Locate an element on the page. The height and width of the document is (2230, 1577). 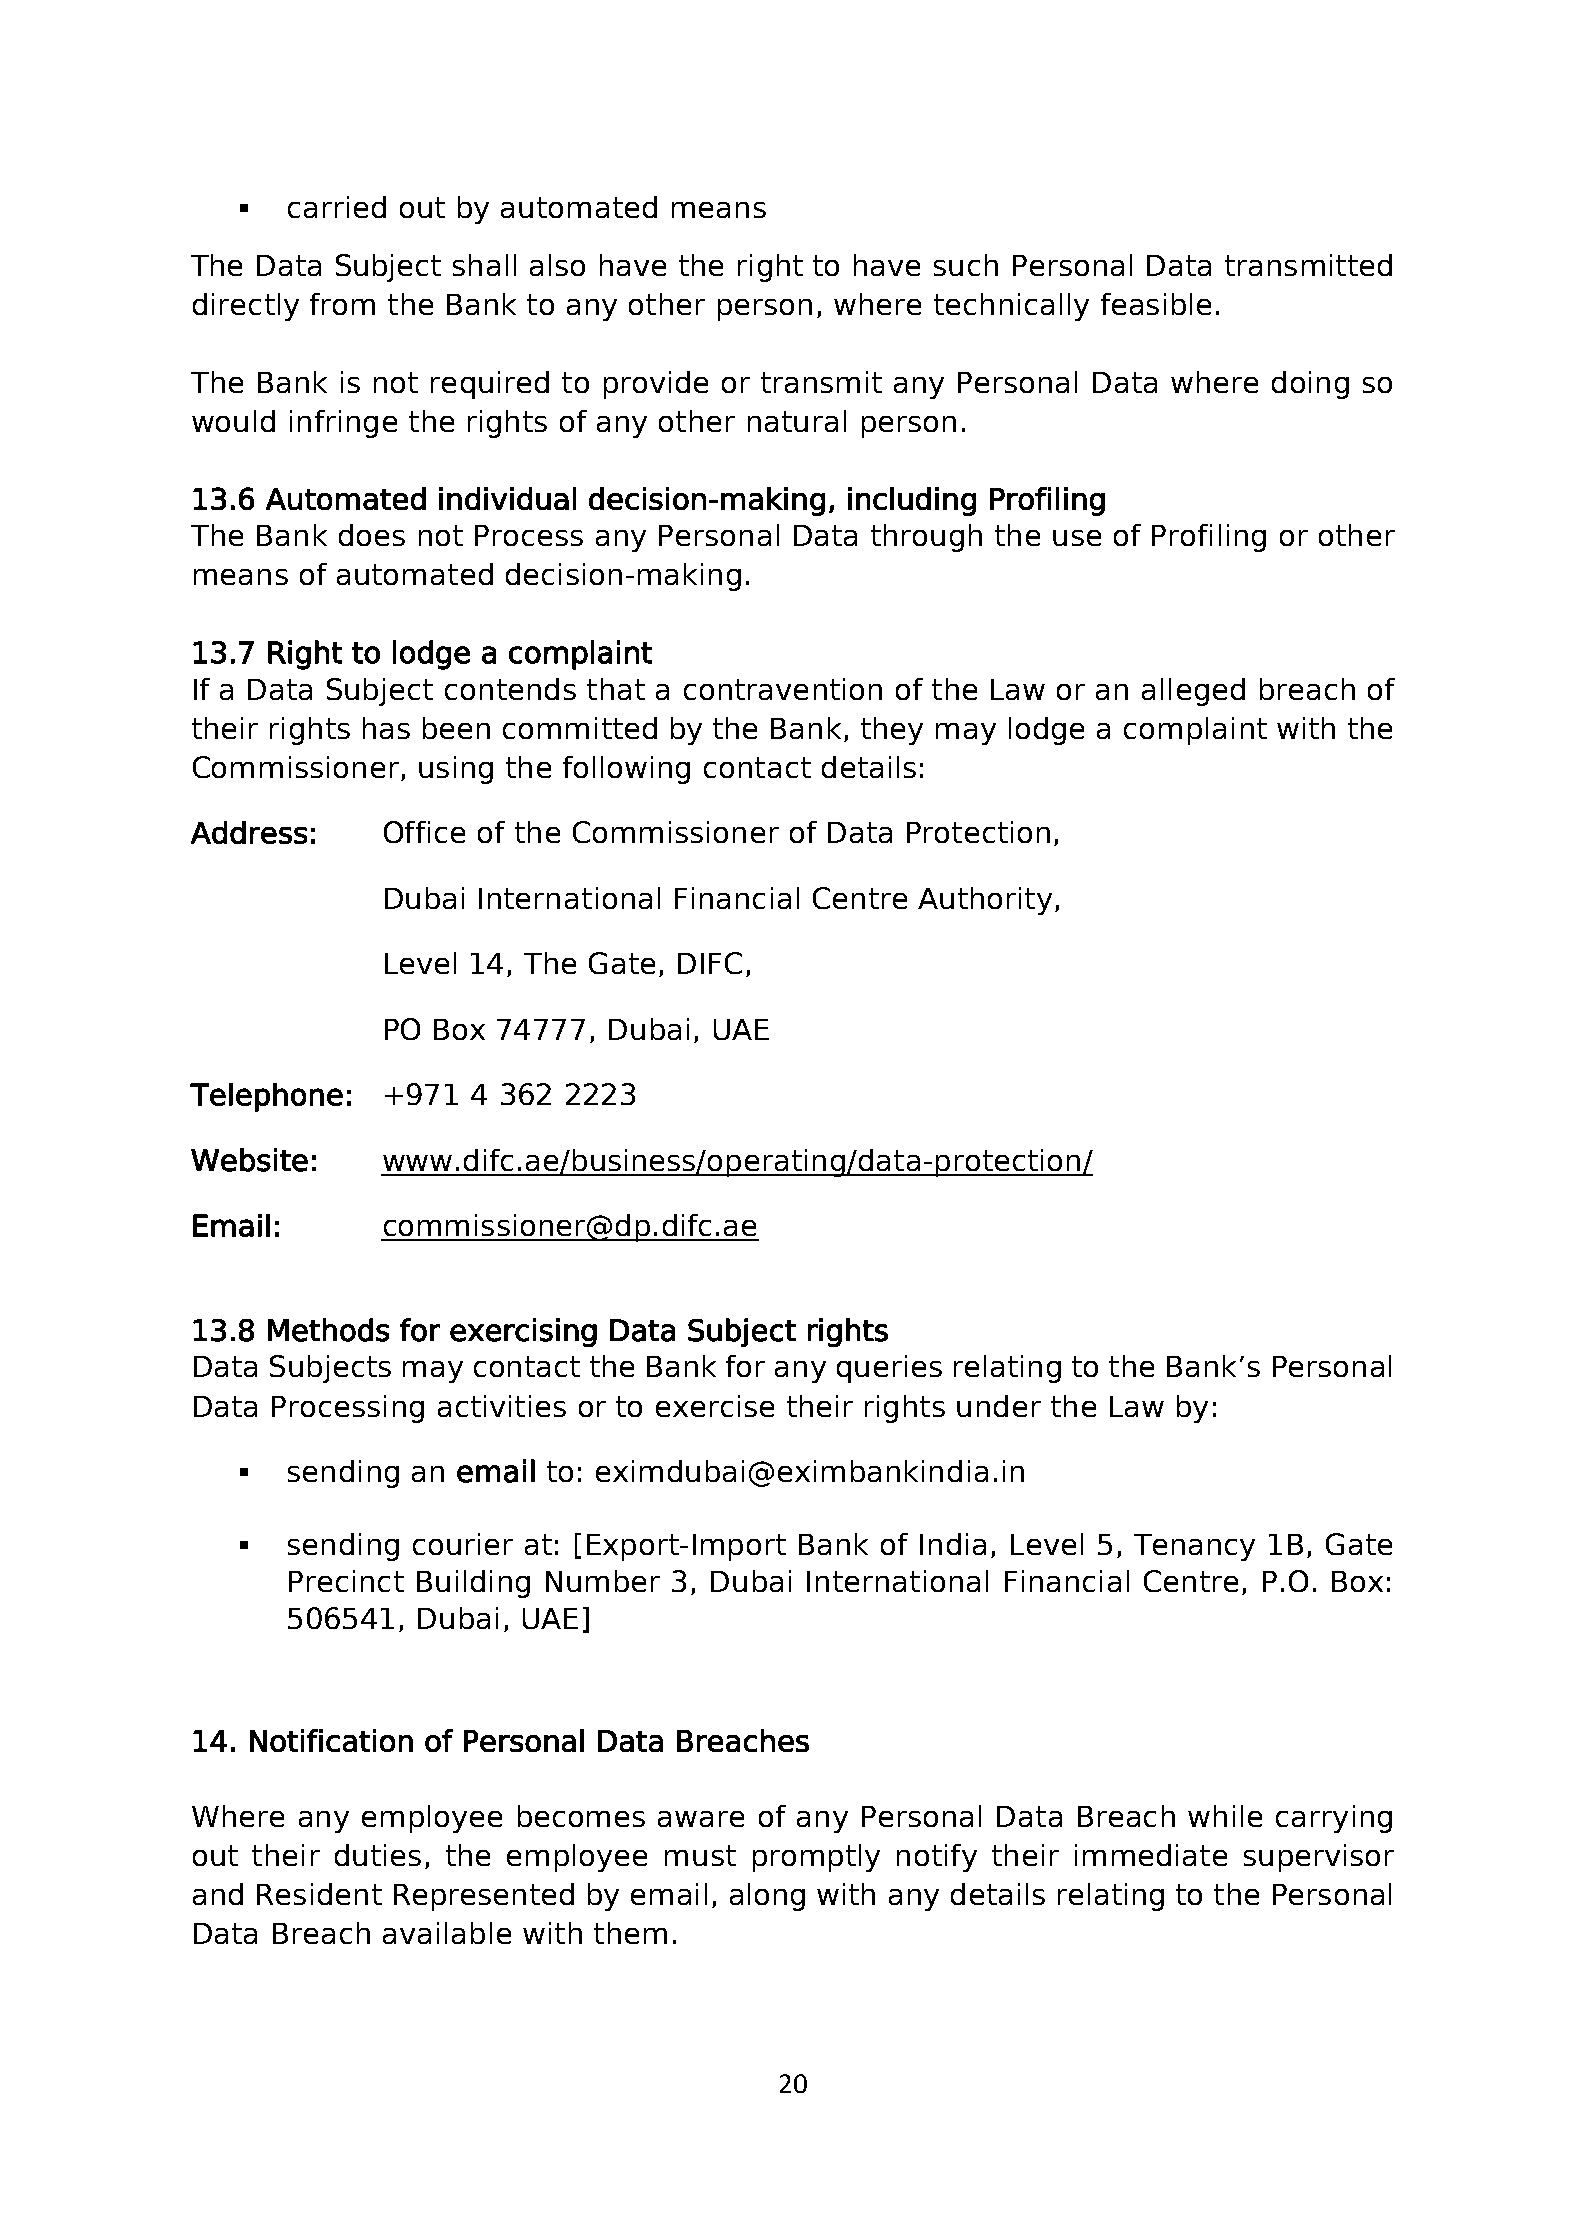
along is located at coordinates (767, 1897).
